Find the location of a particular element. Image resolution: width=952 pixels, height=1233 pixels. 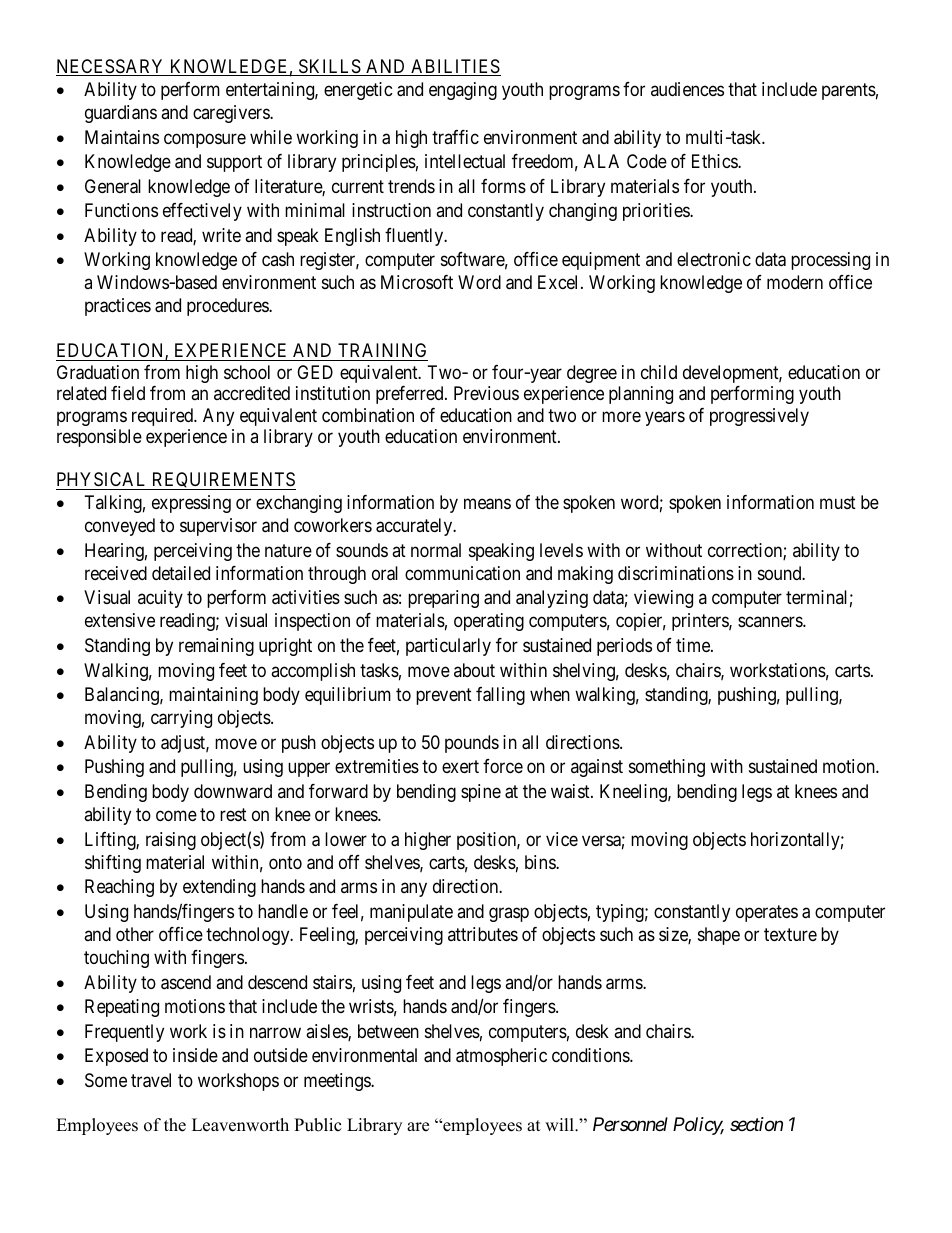

scanners is located at coordinates (771, 622).
